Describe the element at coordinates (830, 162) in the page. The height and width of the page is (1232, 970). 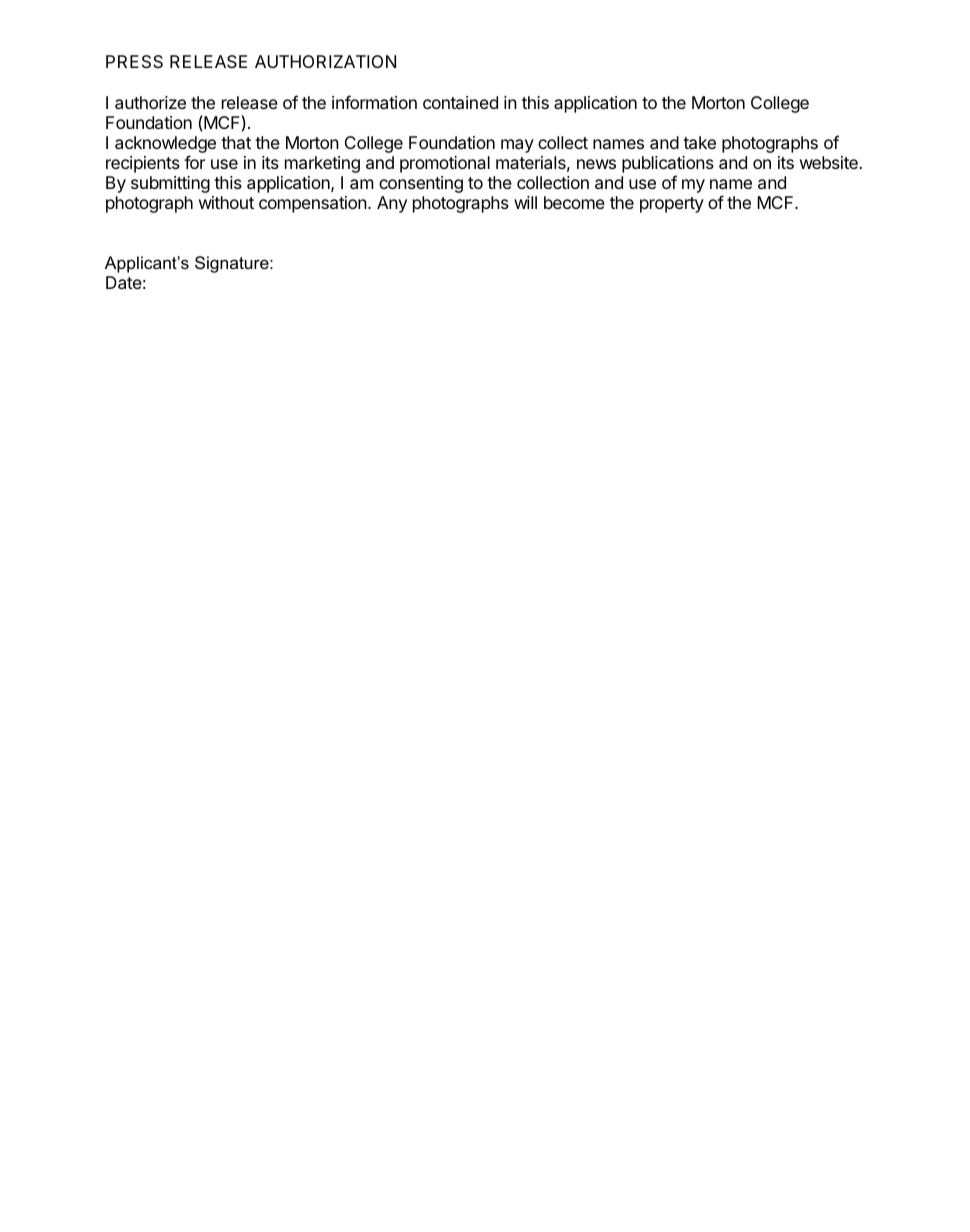
I see `website` at that location.
